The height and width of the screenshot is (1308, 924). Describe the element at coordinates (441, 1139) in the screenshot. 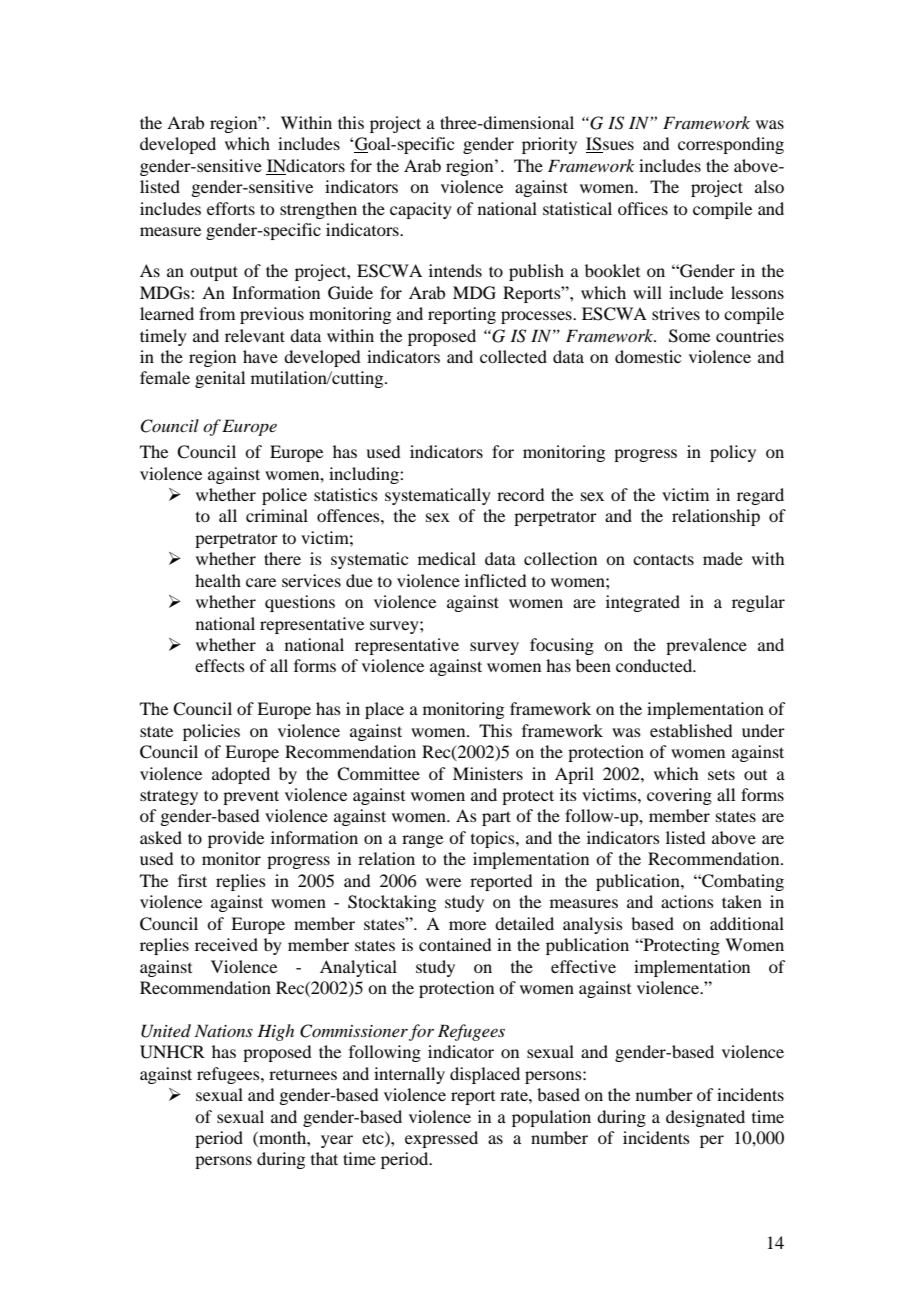

I see `expressed` at that location.
